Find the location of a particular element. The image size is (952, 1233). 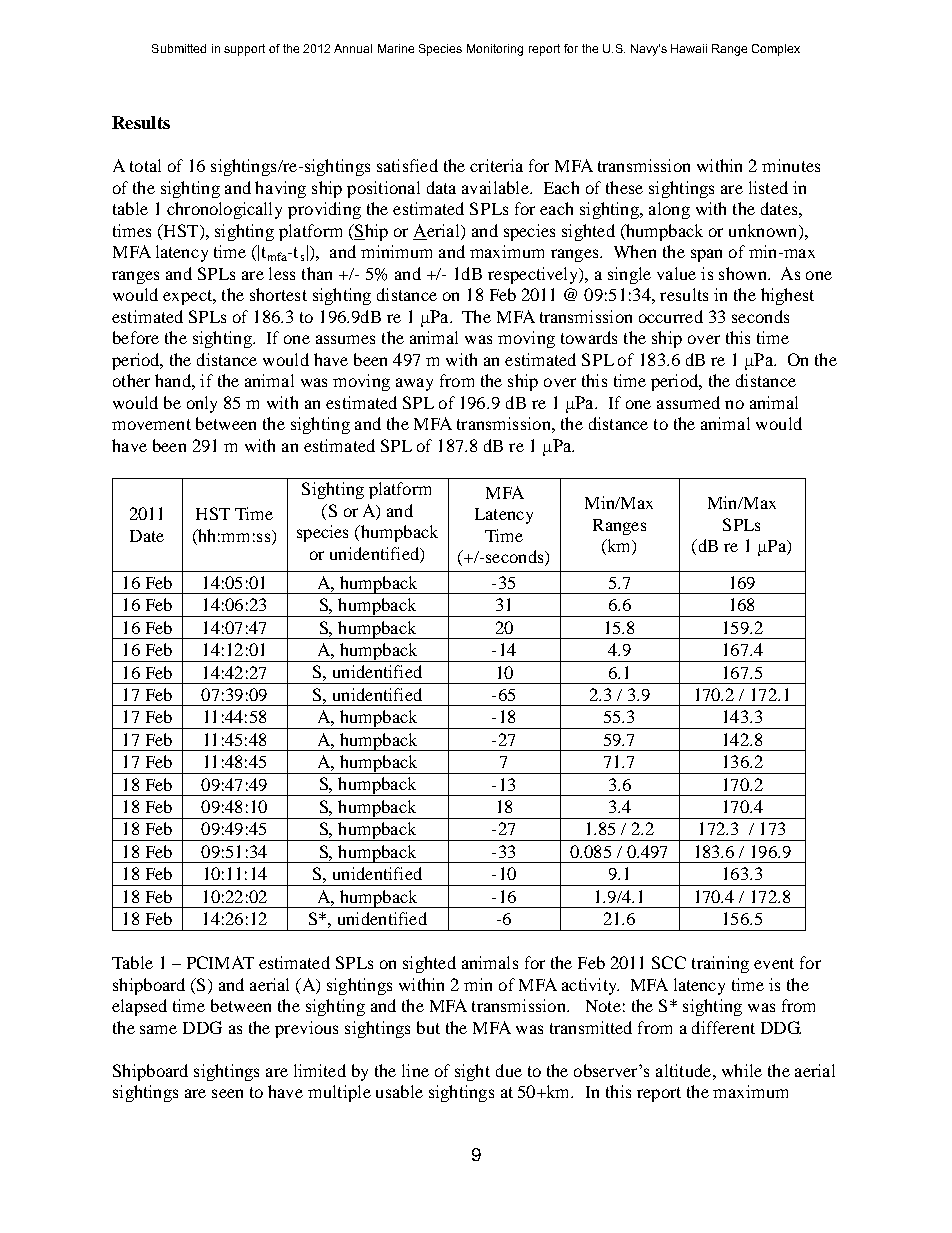

altitude is located at coordinates (685, 1070).
